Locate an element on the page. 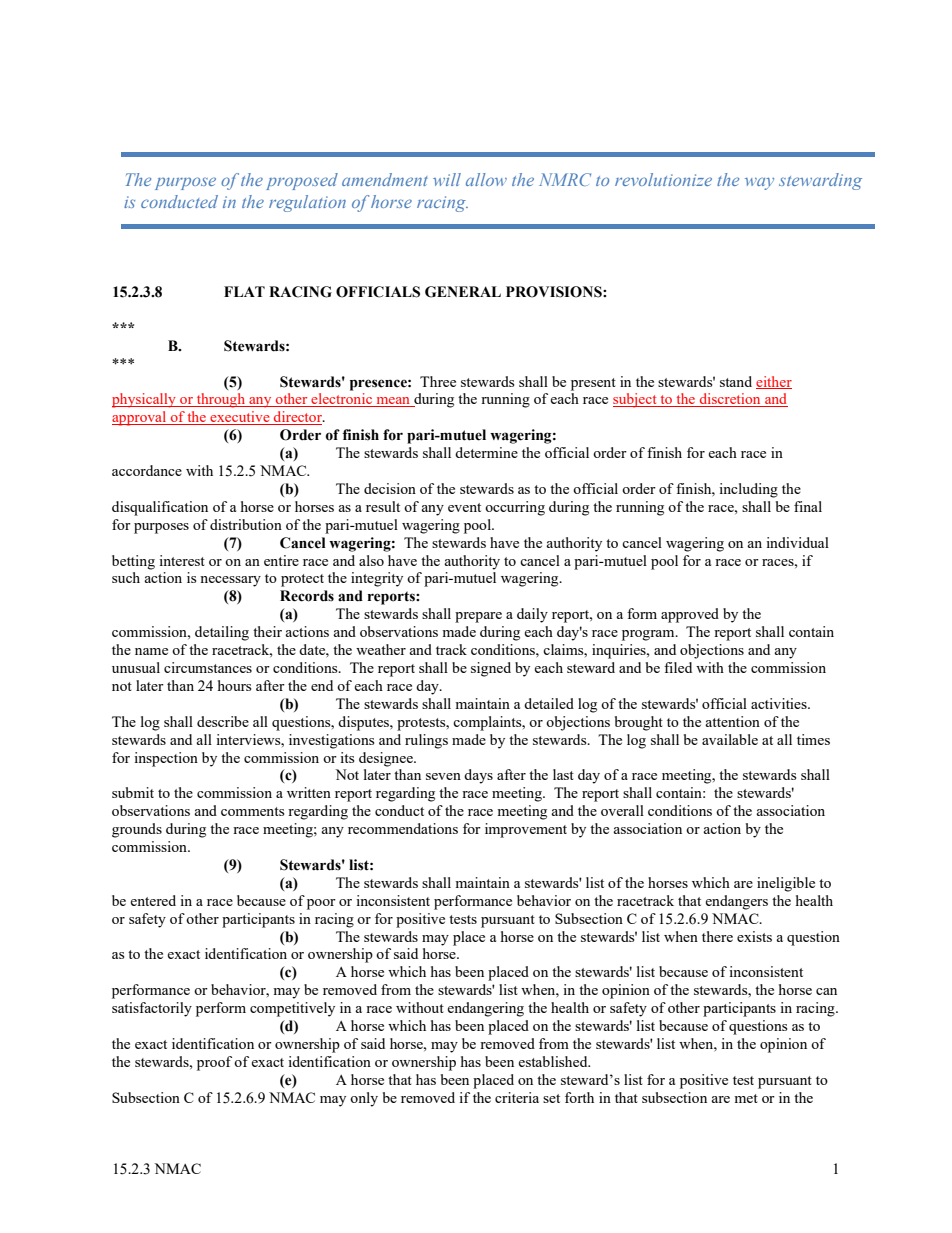 Image resolution: width=952 pixels, height=1233 pixels. regulation is located at coordinates (307, 203).
